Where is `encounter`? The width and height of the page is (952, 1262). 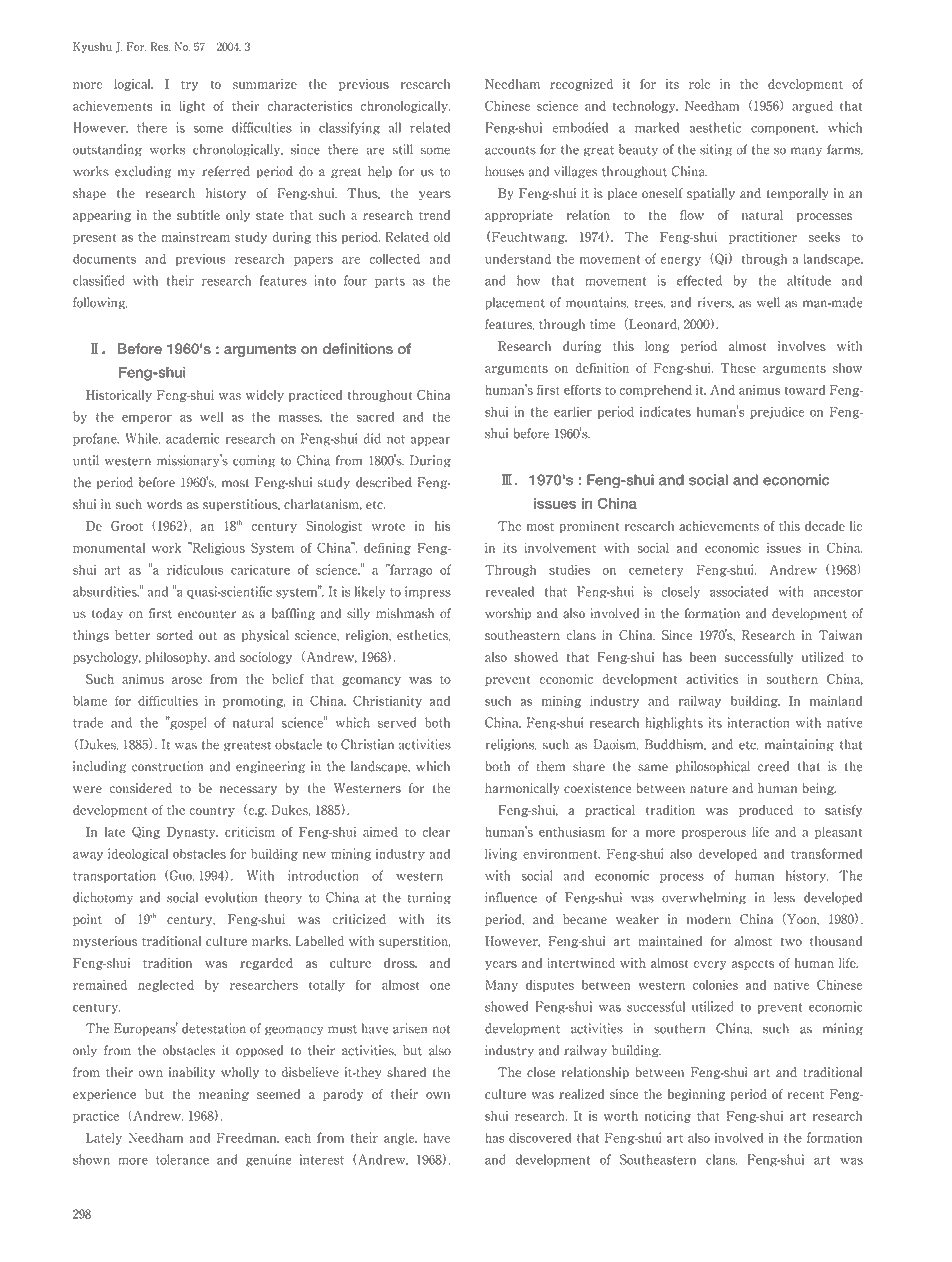
encounter is located at coordinates (207, 614).
